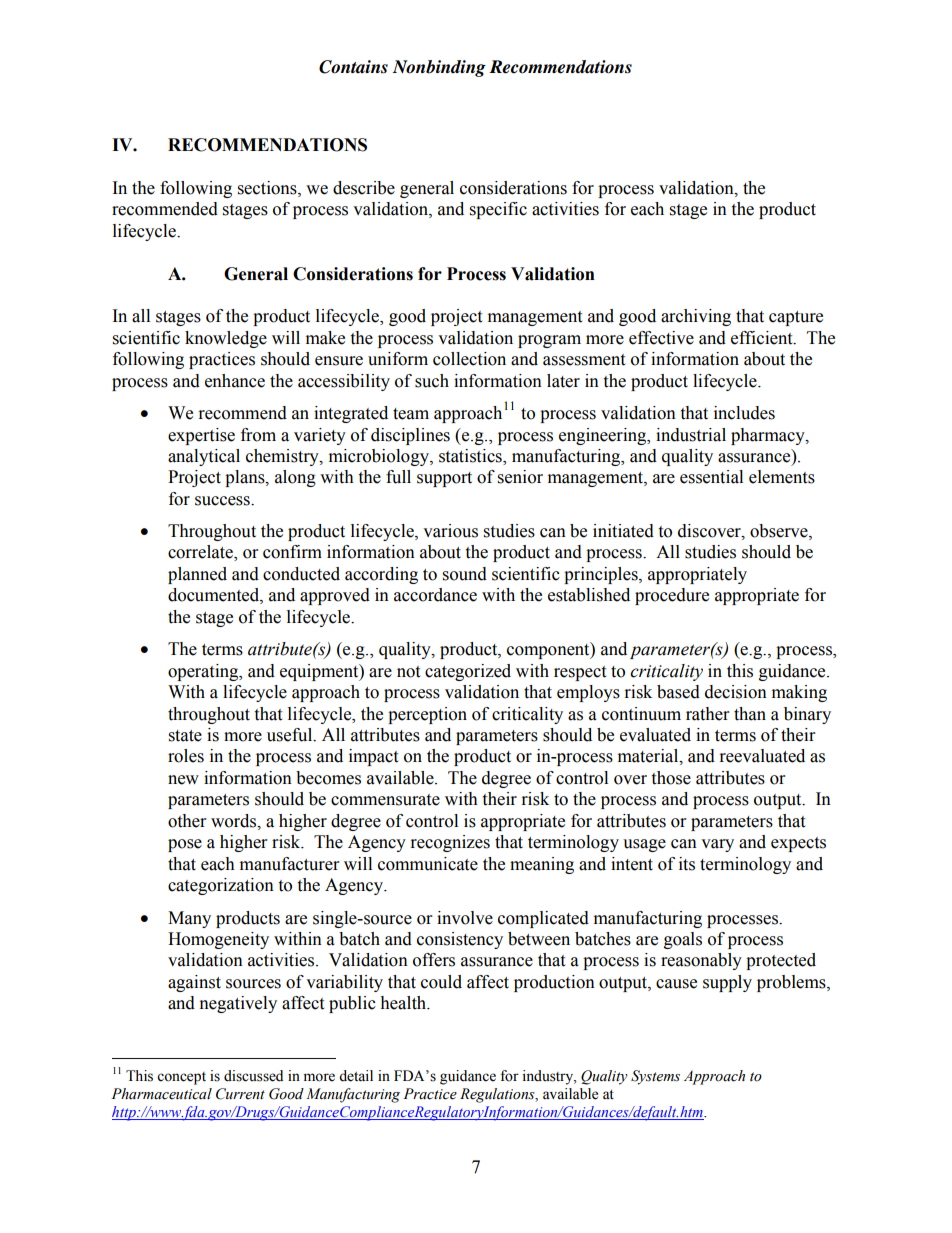  I want to click on specific, so click(498, 210).
